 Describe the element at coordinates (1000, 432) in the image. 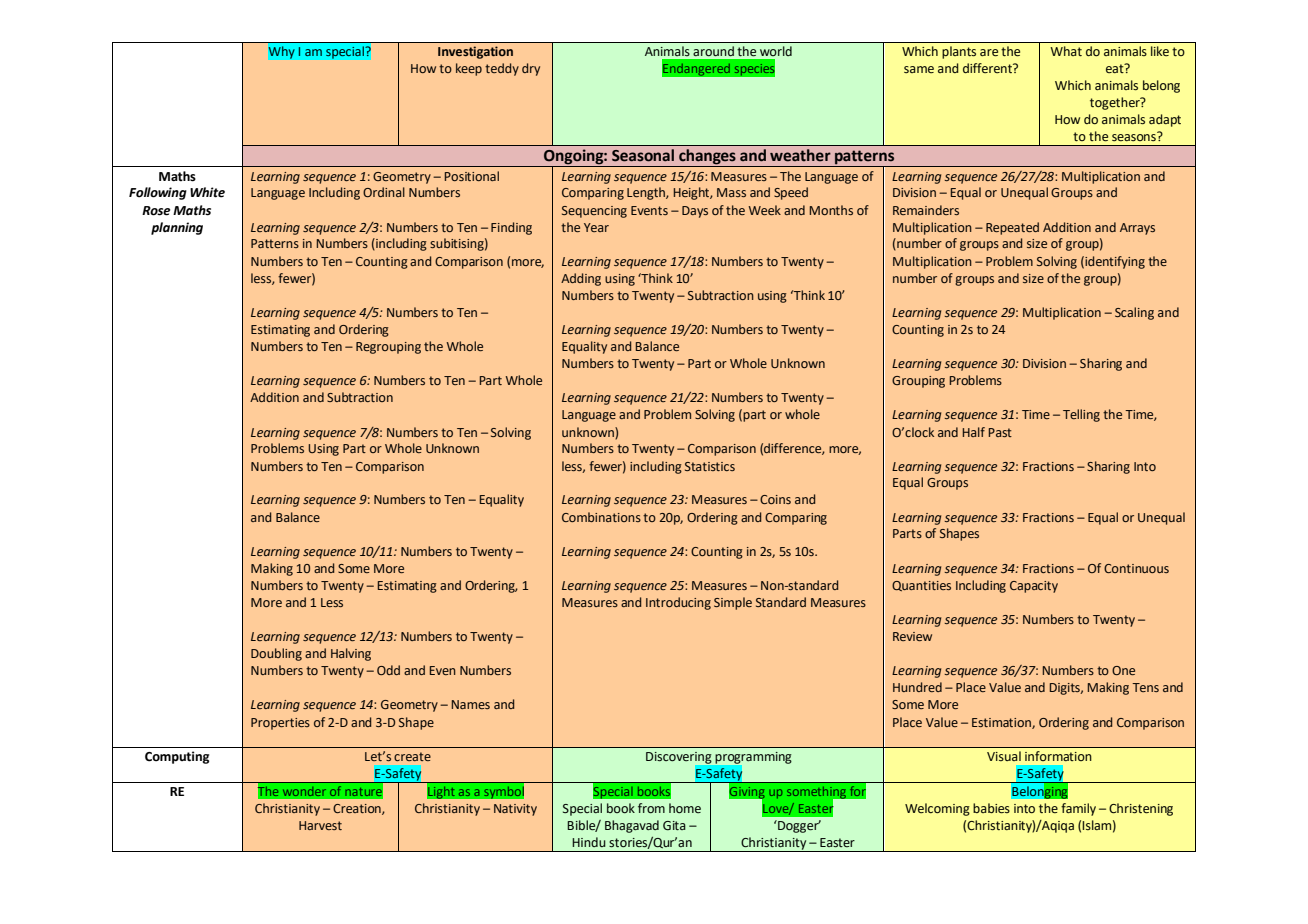

I see `Past` at that location.
